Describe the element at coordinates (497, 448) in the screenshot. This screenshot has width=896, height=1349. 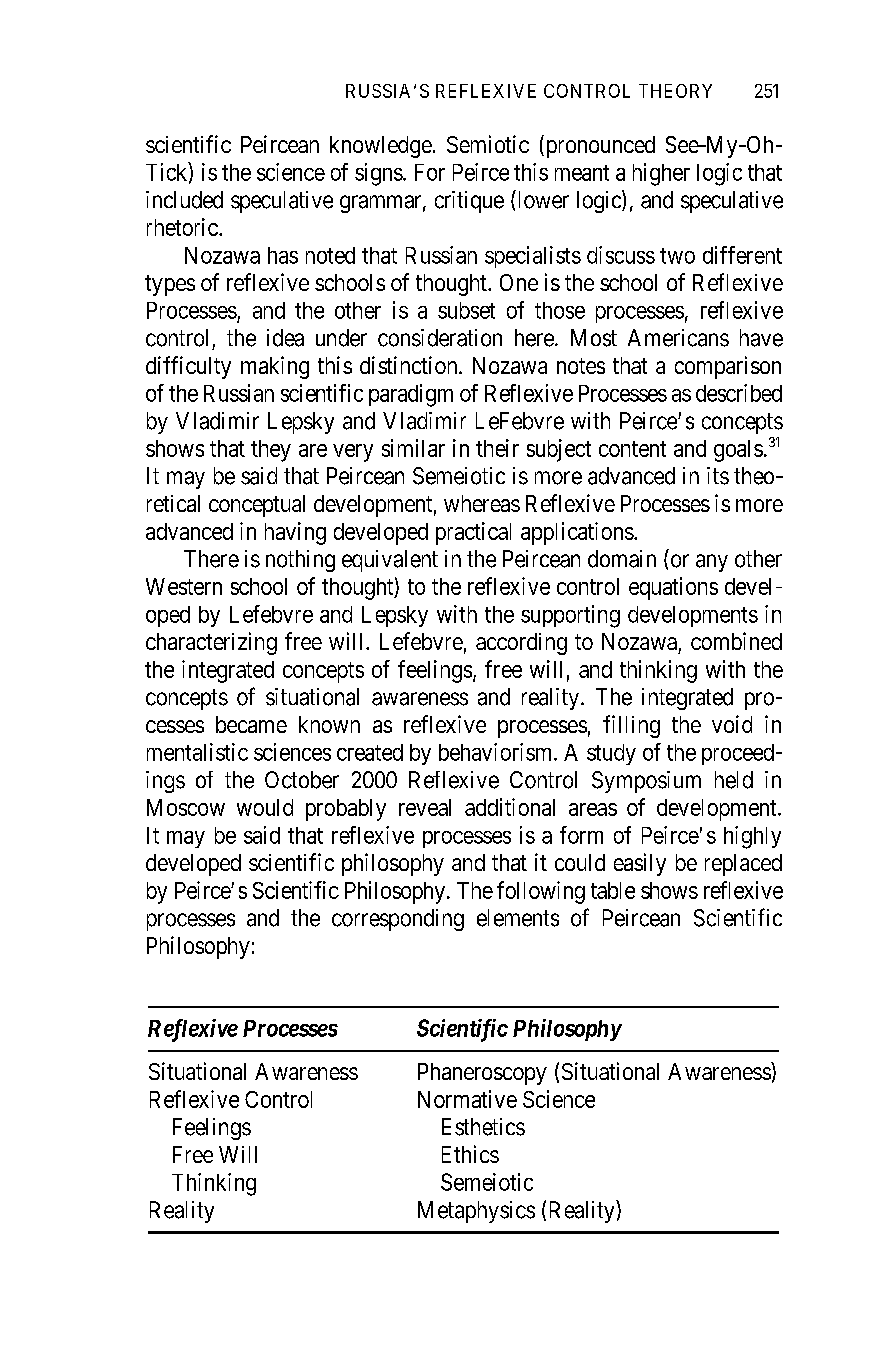
I see `their` at that location.
